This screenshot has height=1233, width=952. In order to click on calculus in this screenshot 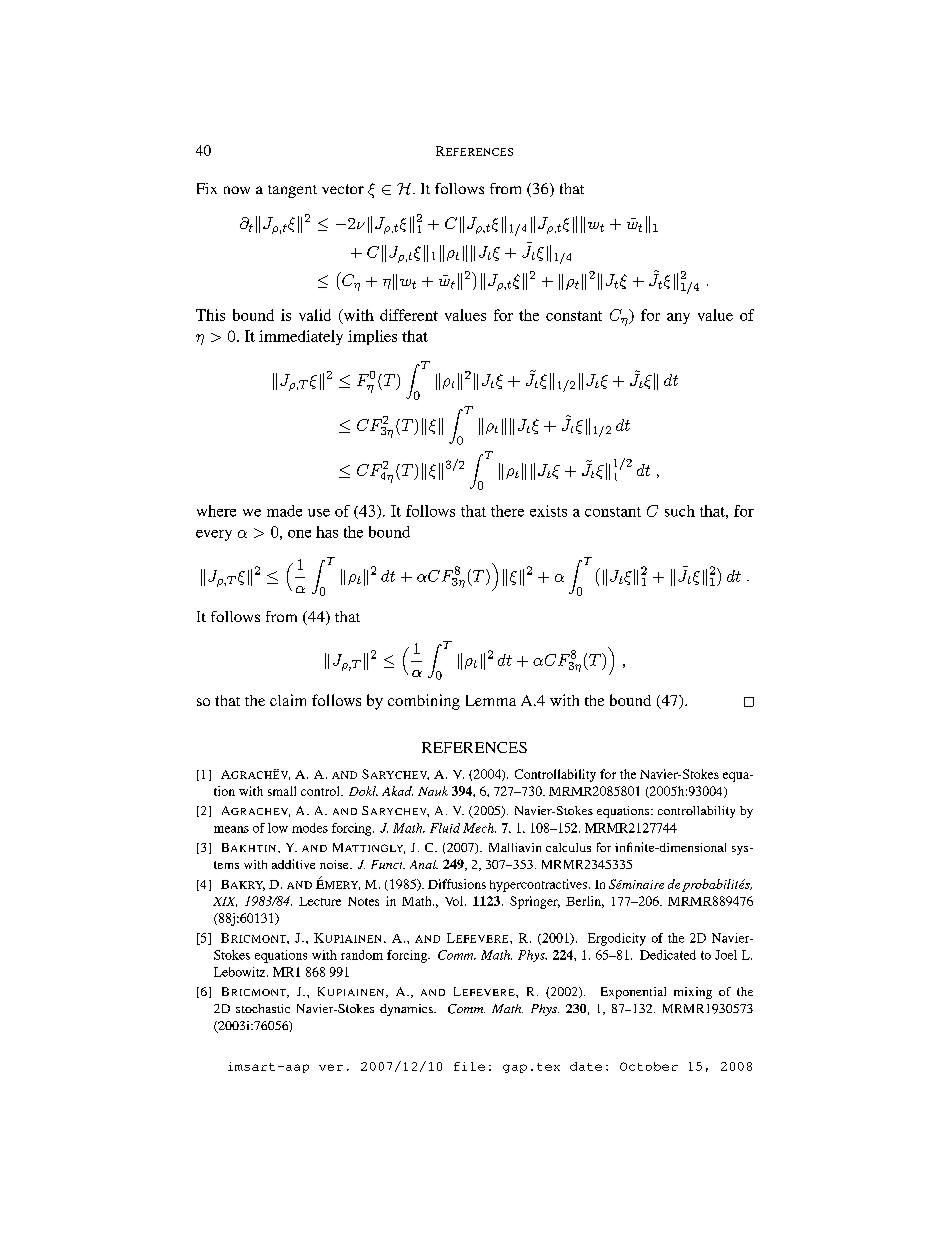, I will do `click(568, 847)`.
